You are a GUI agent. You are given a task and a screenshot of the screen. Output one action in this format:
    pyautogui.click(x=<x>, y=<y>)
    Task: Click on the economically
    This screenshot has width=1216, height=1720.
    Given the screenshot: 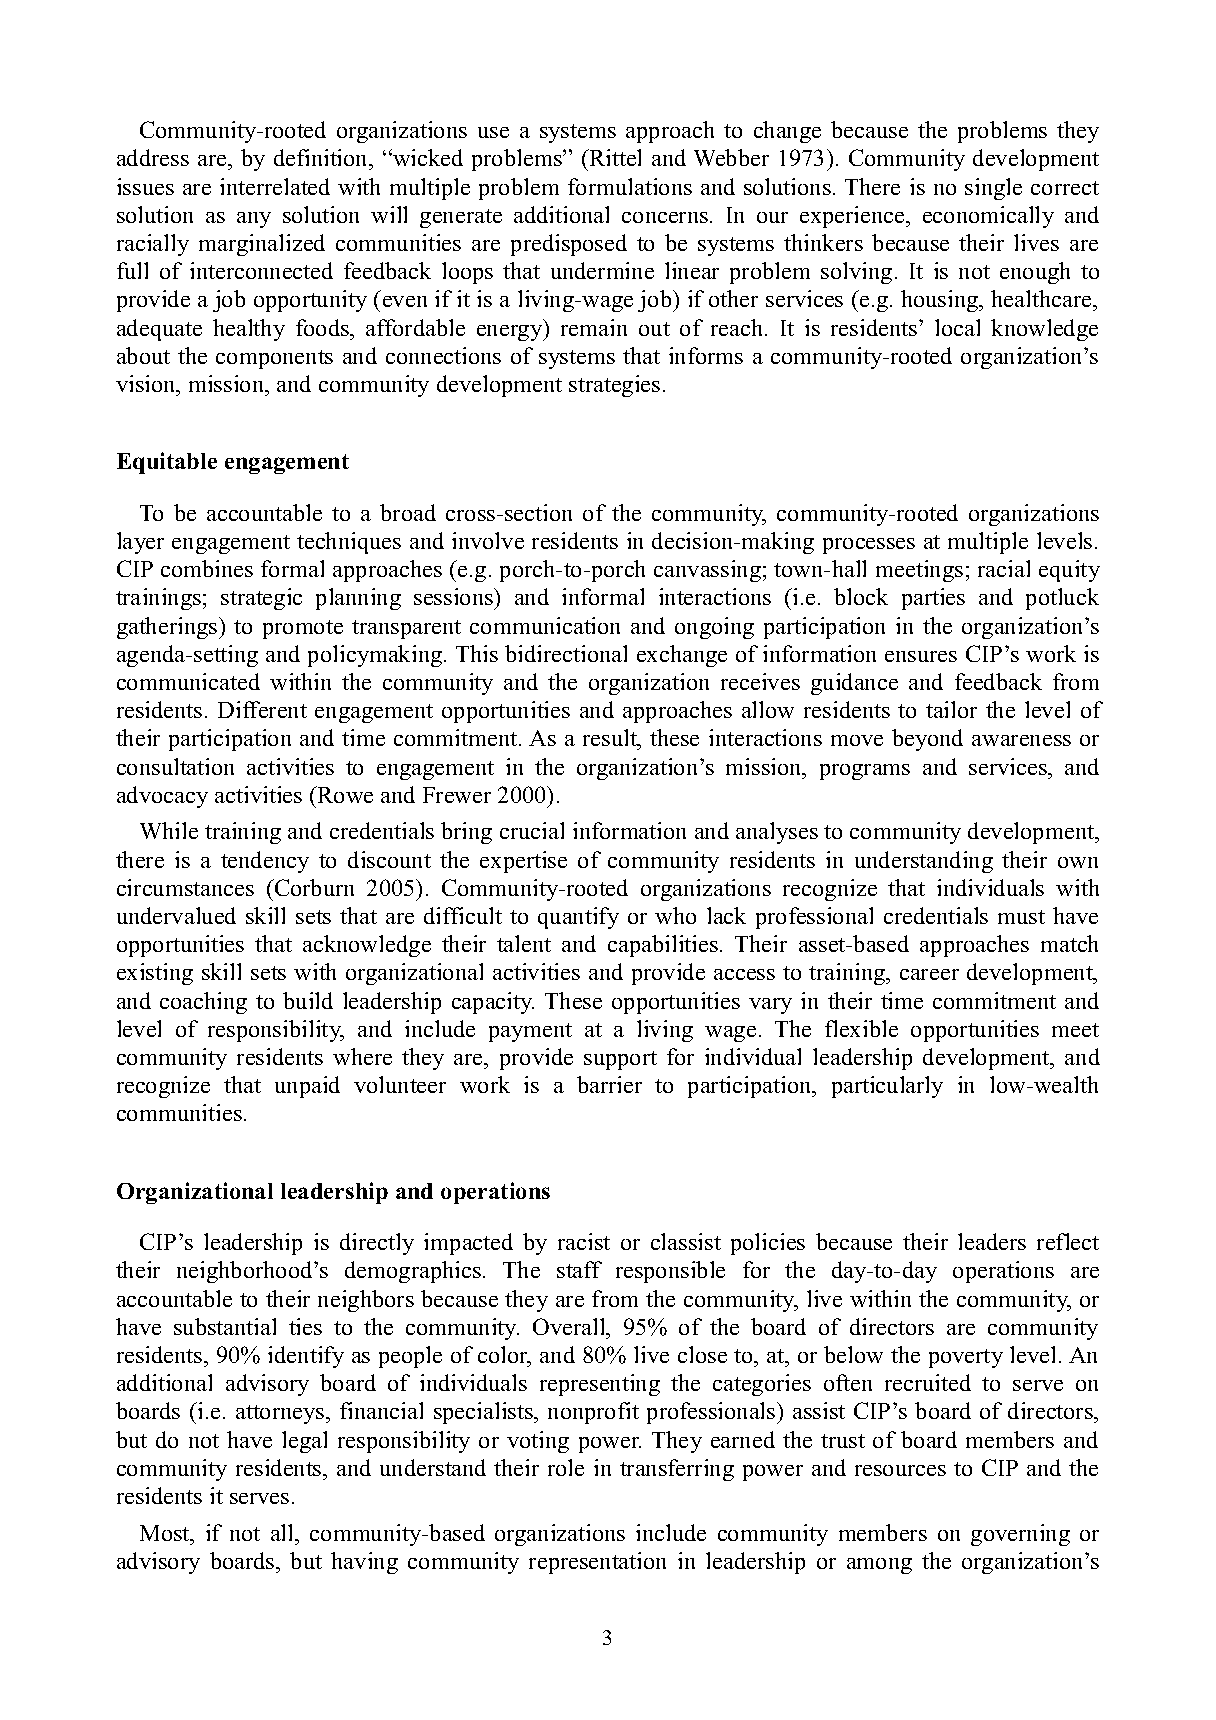 What is the action you would take?
    pyautogui.click(x=988, y=217)
